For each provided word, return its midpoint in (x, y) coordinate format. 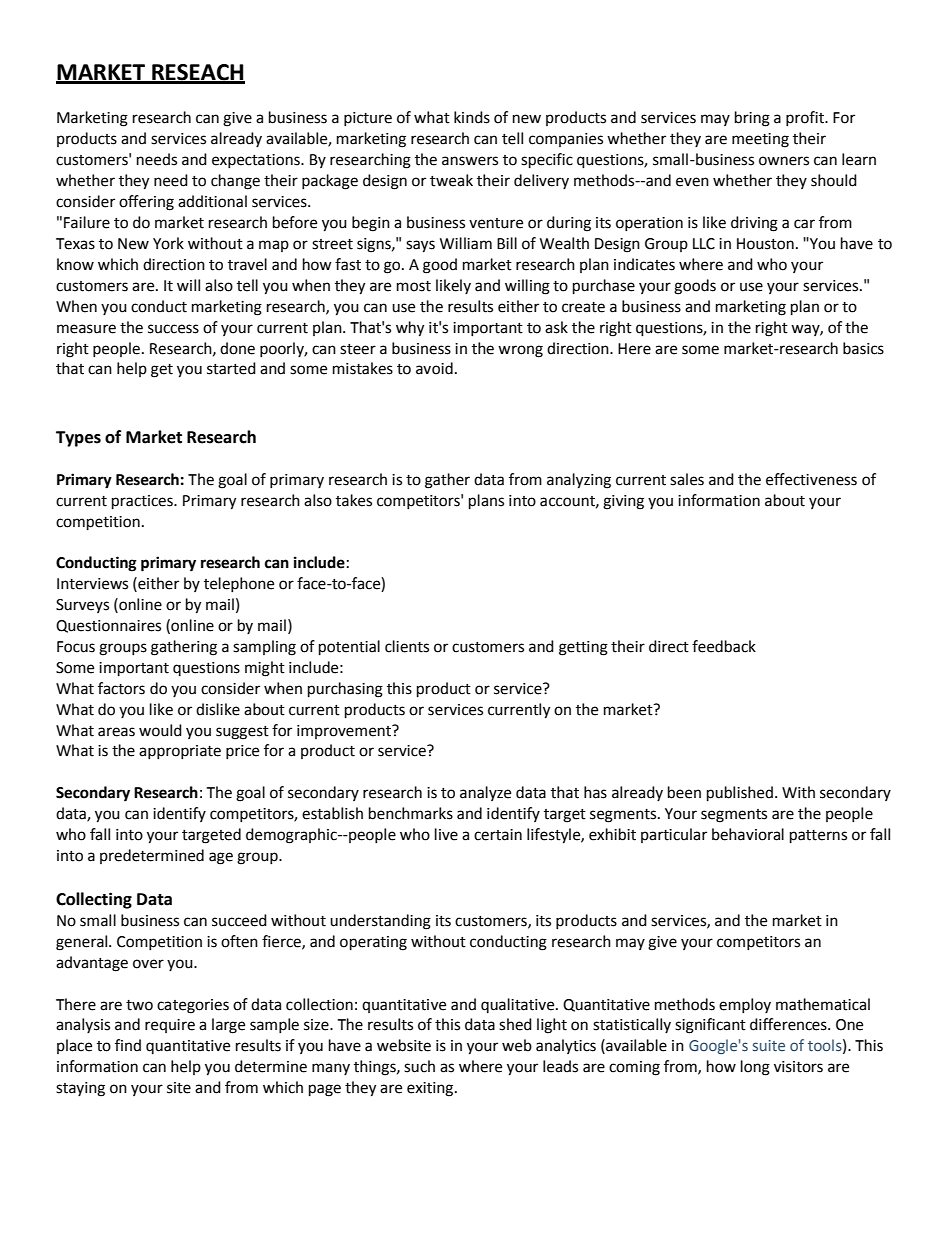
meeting (760, 140)
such (419, 1066)
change (235, 182)
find (128, 1045)
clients (407, 646)
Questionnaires (108, 626)
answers (470, 161)
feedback (724, 646)
